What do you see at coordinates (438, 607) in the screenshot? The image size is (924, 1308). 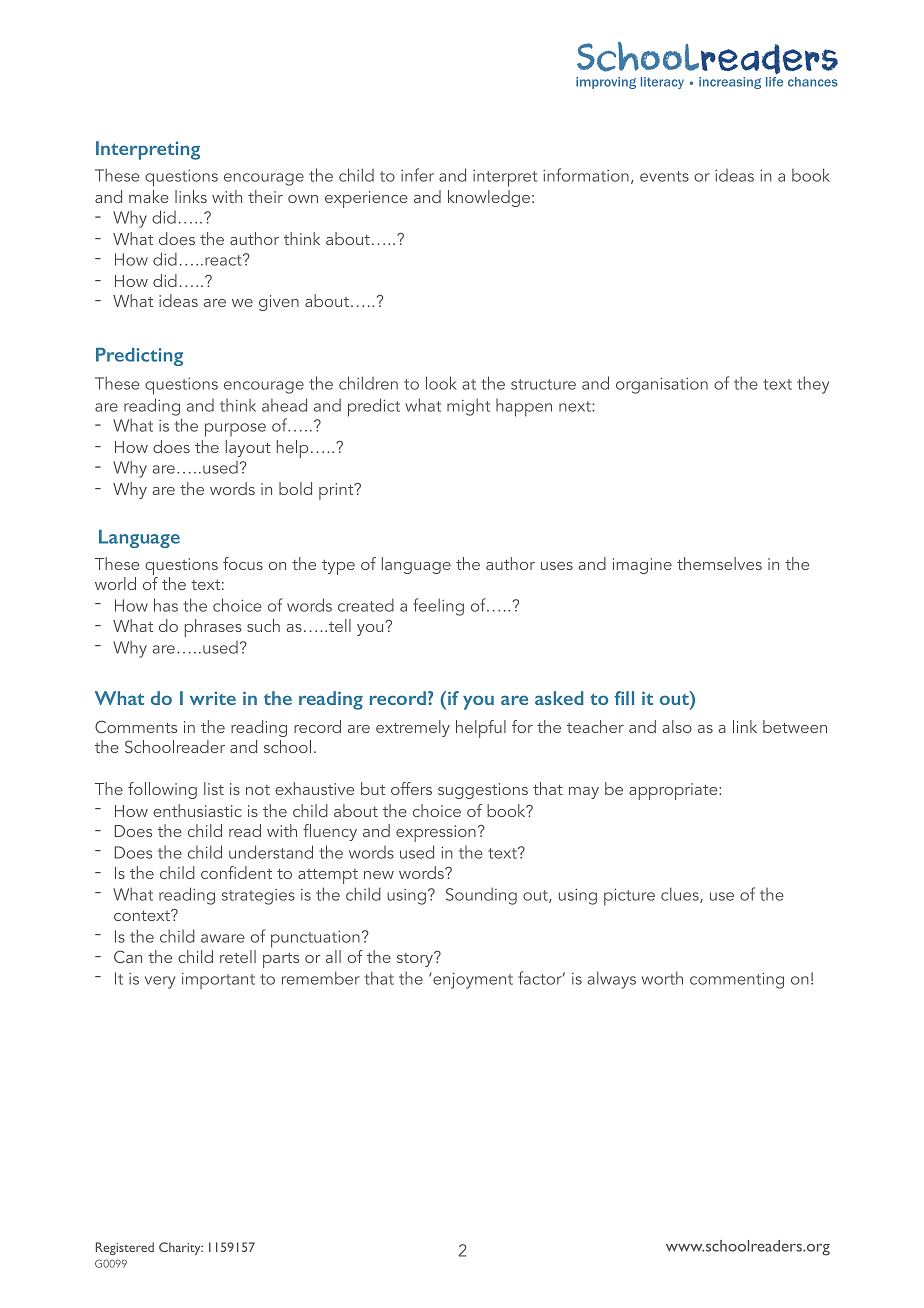 I see `feeling` at bounding box center [438, 607].
